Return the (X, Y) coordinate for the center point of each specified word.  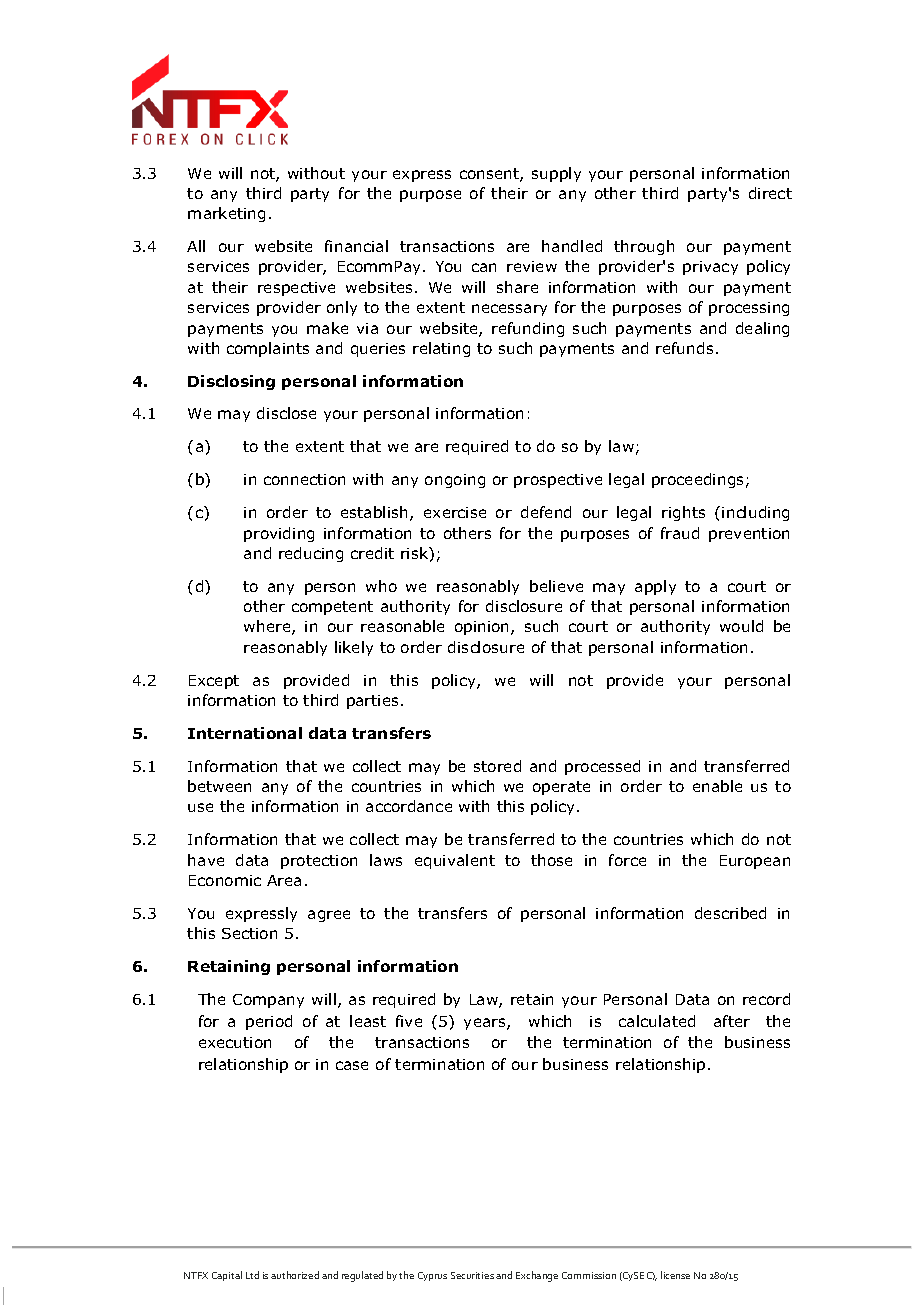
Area (284, 880)
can (484, 267)
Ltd (252, 1275)
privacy (710, 268)
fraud (680, 533)
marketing (226, 214)
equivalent (455, 861)
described (730, 913)
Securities (472, 1275)
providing (279, 534)
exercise (455, 512)
